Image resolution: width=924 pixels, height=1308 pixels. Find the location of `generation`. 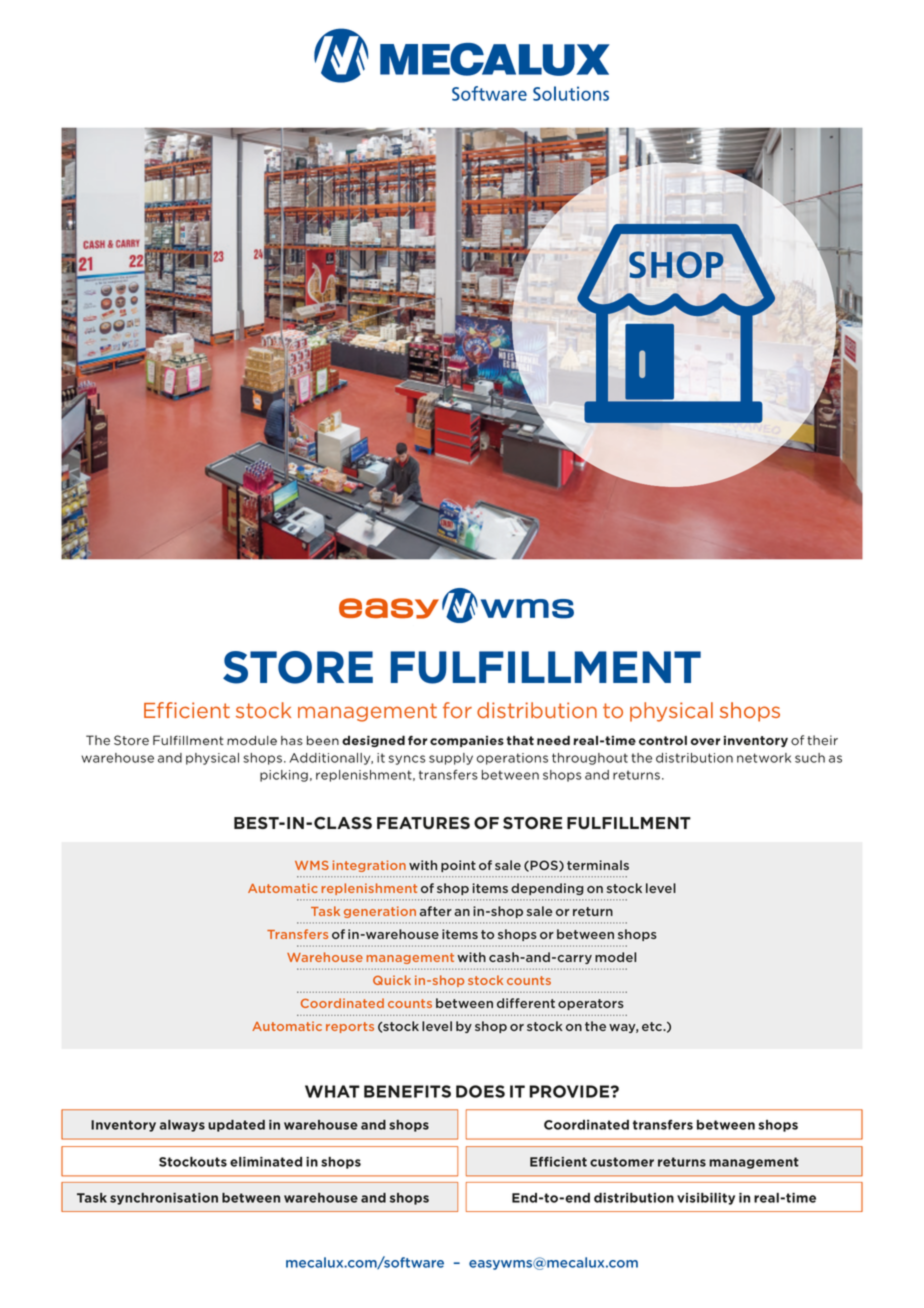

generation is located at coordinates (380, 912).
